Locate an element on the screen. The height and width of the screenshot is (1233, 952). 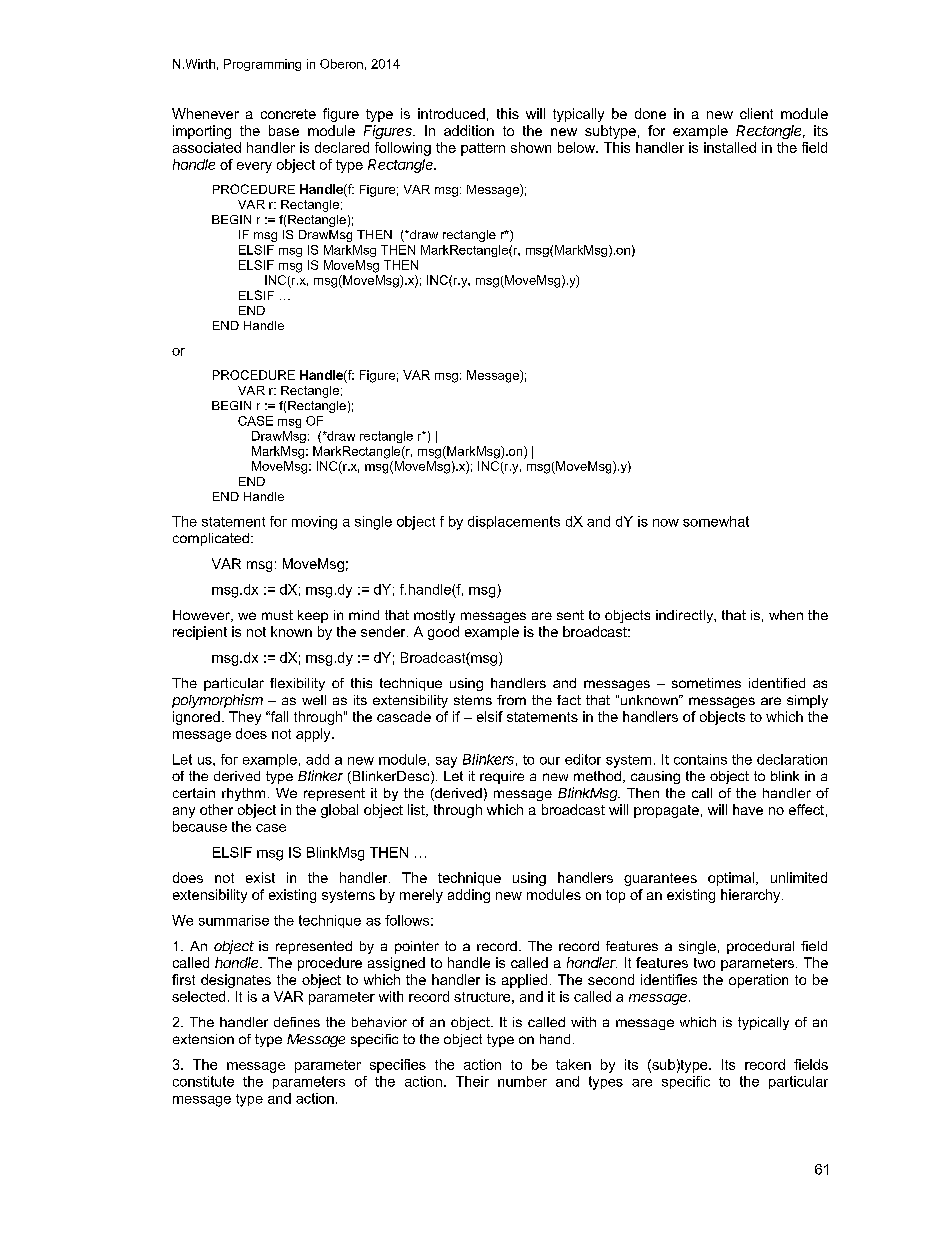
displacements is located at coordinates (514, 522).
